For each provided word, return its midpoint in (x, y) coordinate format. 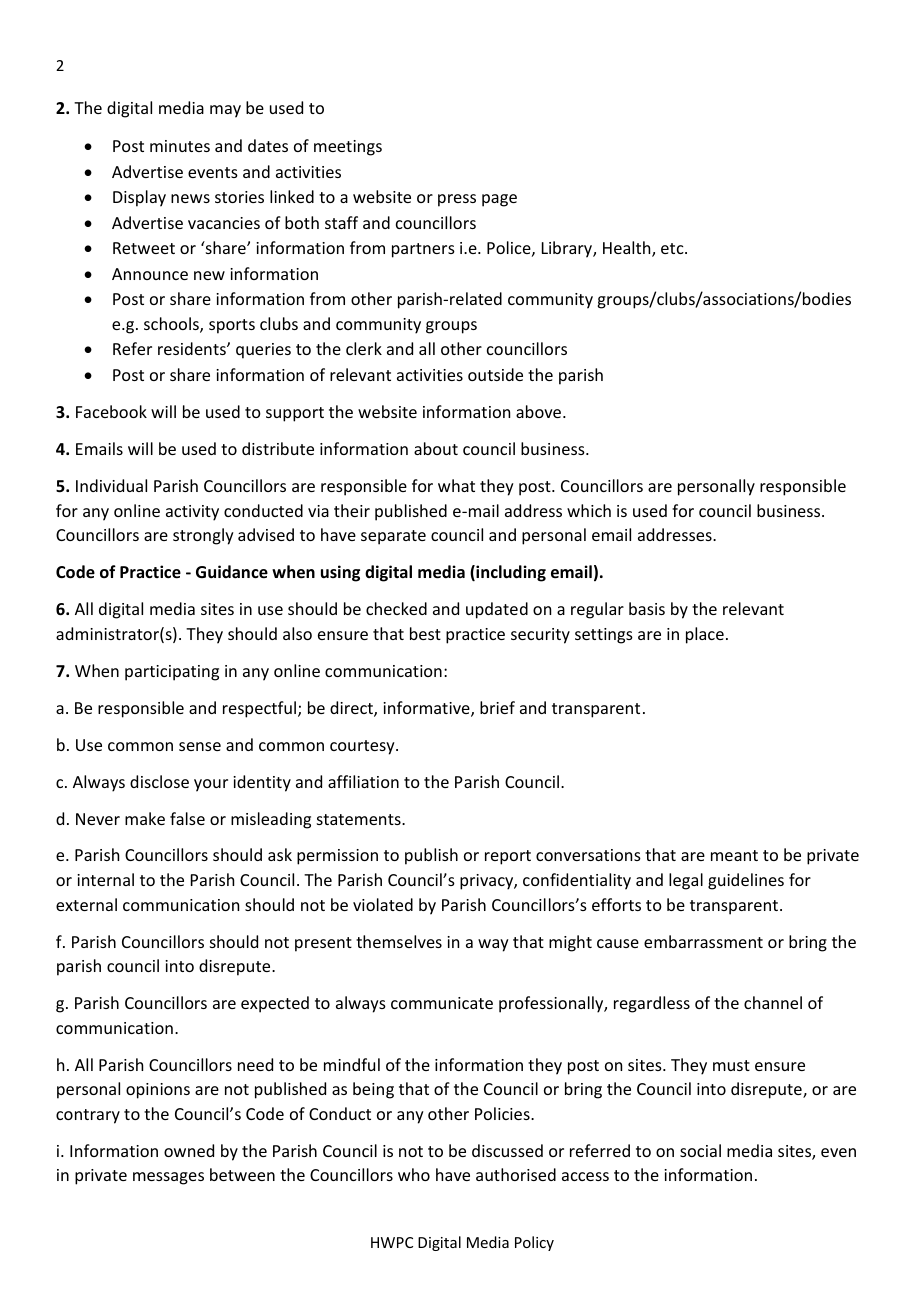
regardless (652, 1004)
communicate (442, 1003)
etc (673, 248)
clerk (364, 348)
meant (734, 855)
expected (275, 1004)
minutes (180, 146)
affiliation (363, 781)
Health (628, 249)
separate (393, 537)
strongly (203, 536)
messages (168, 1178)
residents (193, 348)
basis (647, 608)
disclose (159, 781)
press (457, 200)
